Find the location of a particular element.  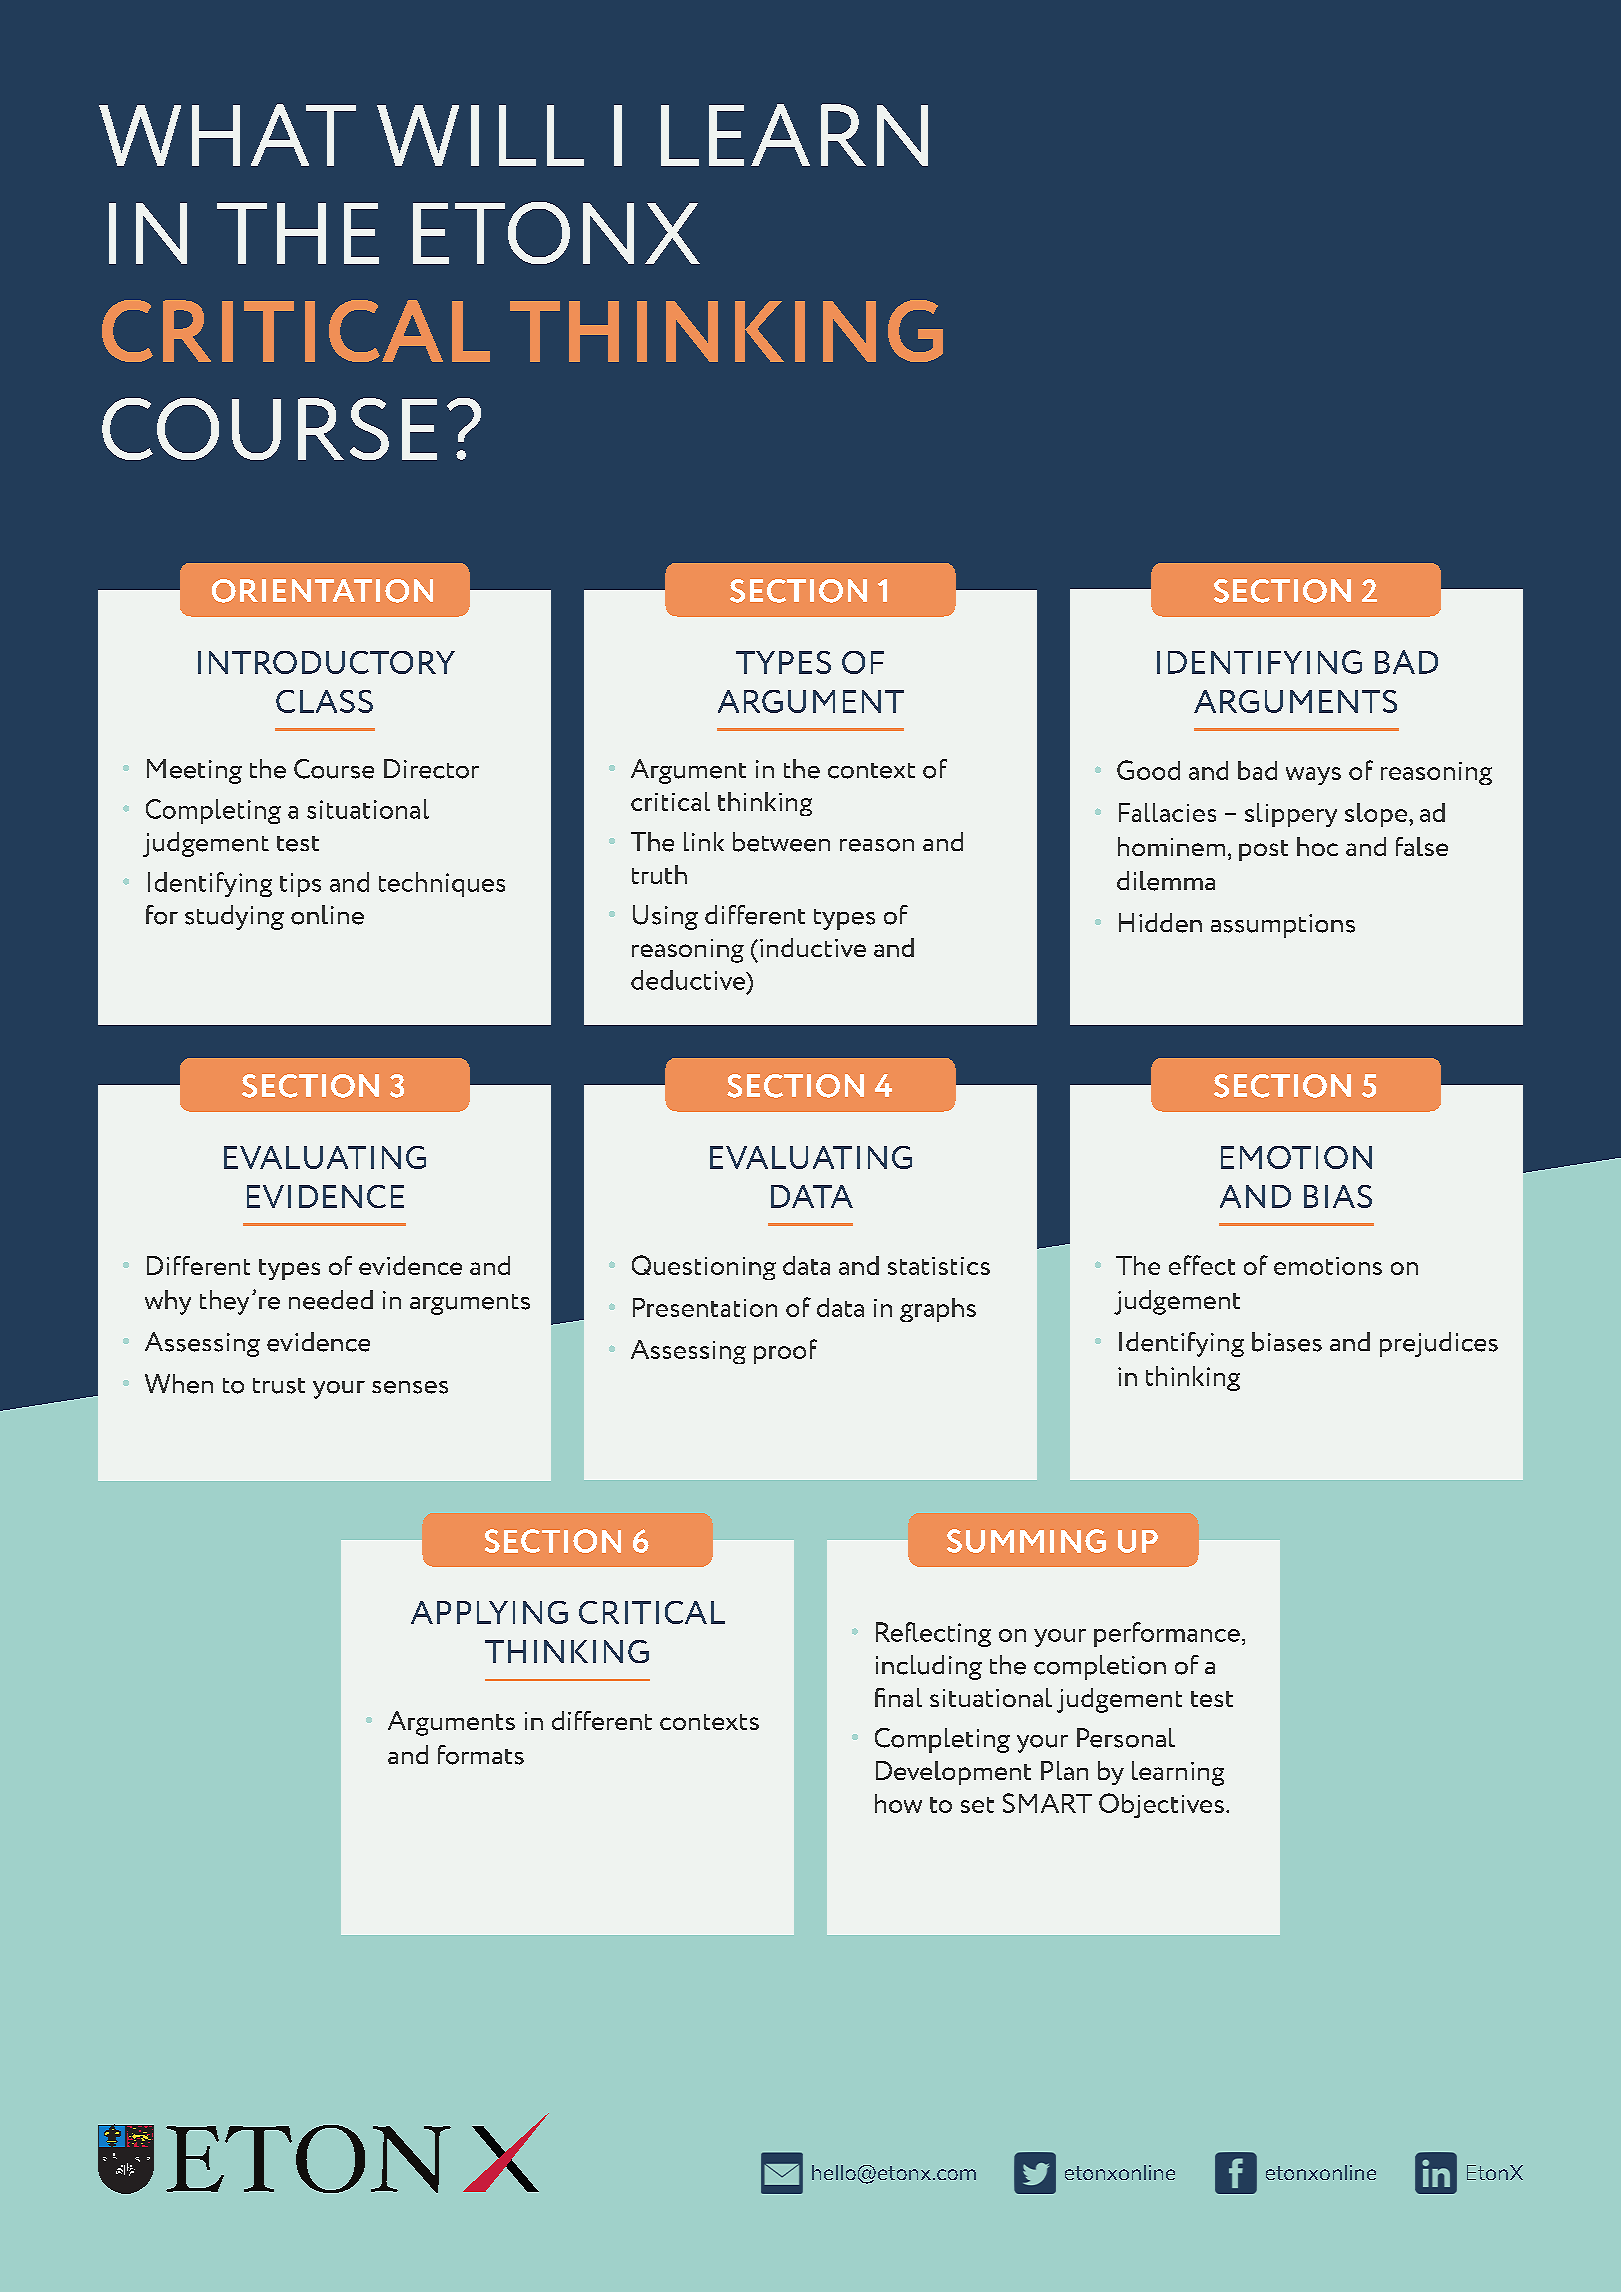

ways is located at coordinates (1313, 776).
